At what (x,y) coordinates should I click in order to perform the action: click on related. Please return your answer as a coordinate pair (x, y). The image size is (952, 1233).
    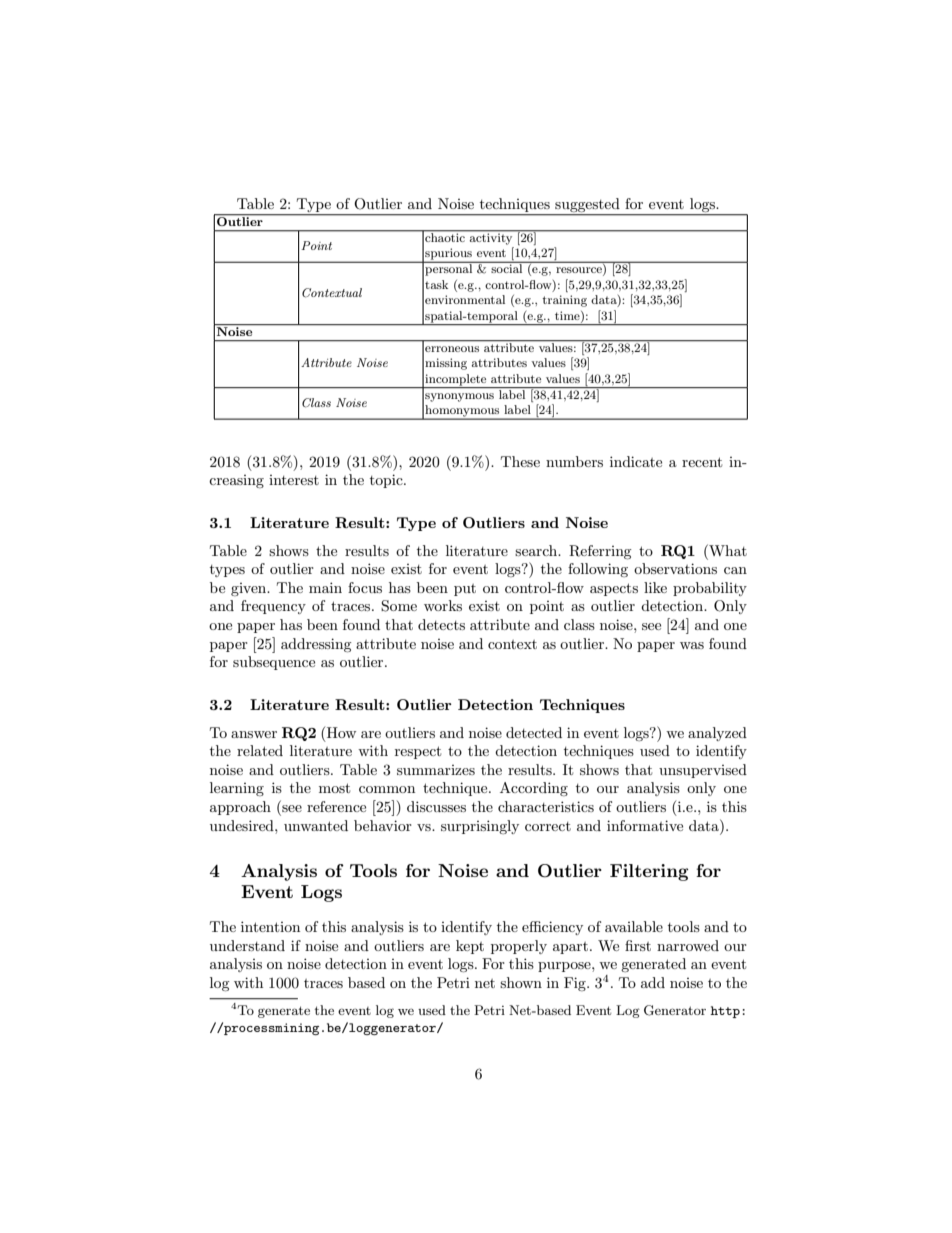
    Looking at the image, I should click on (260, 750).
